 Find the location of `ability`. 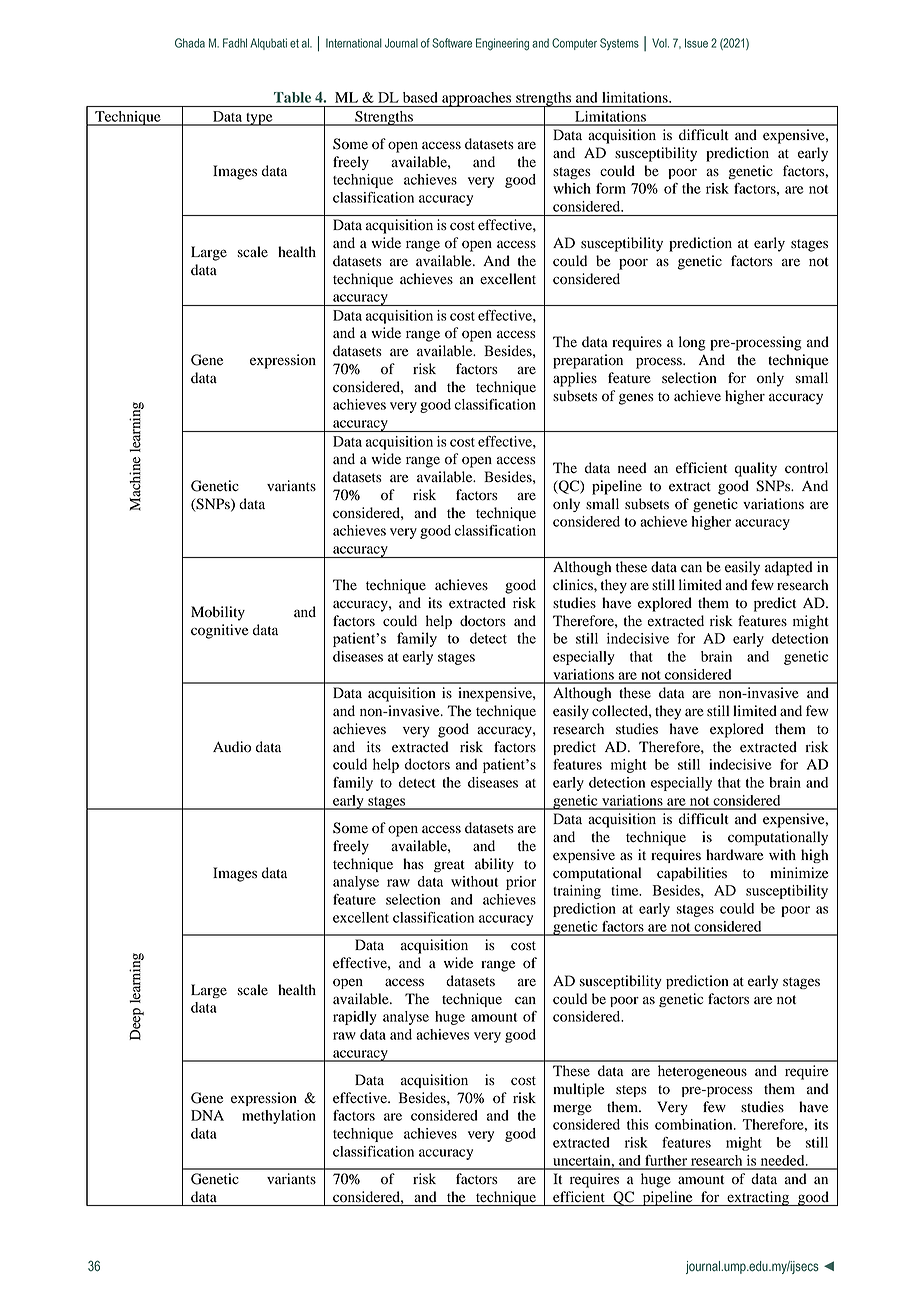

ability is located at coordinates (494, 865).
